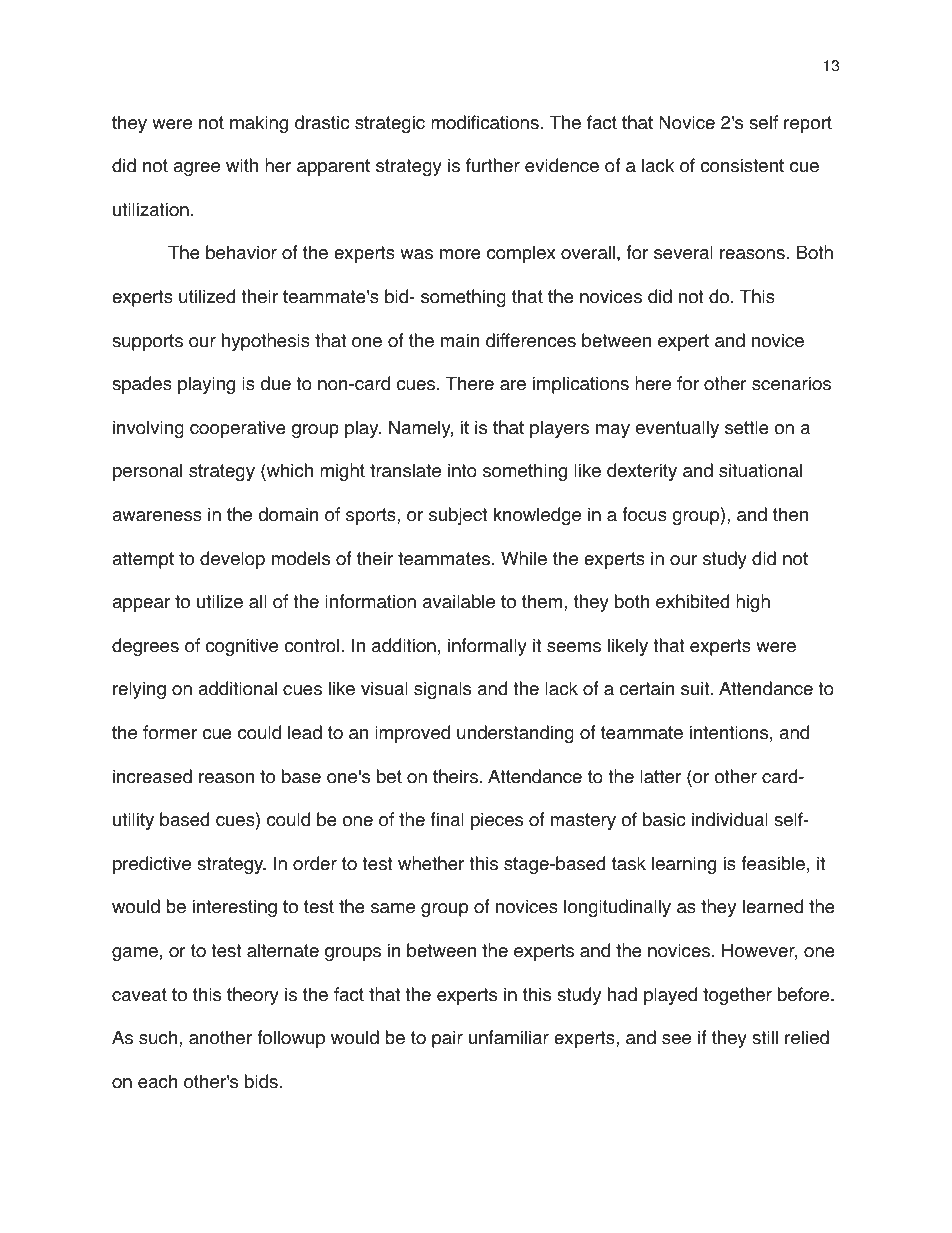 The height and width of the screenshot is (1233, 952). I want to click on awareness, so click(157, 516).
